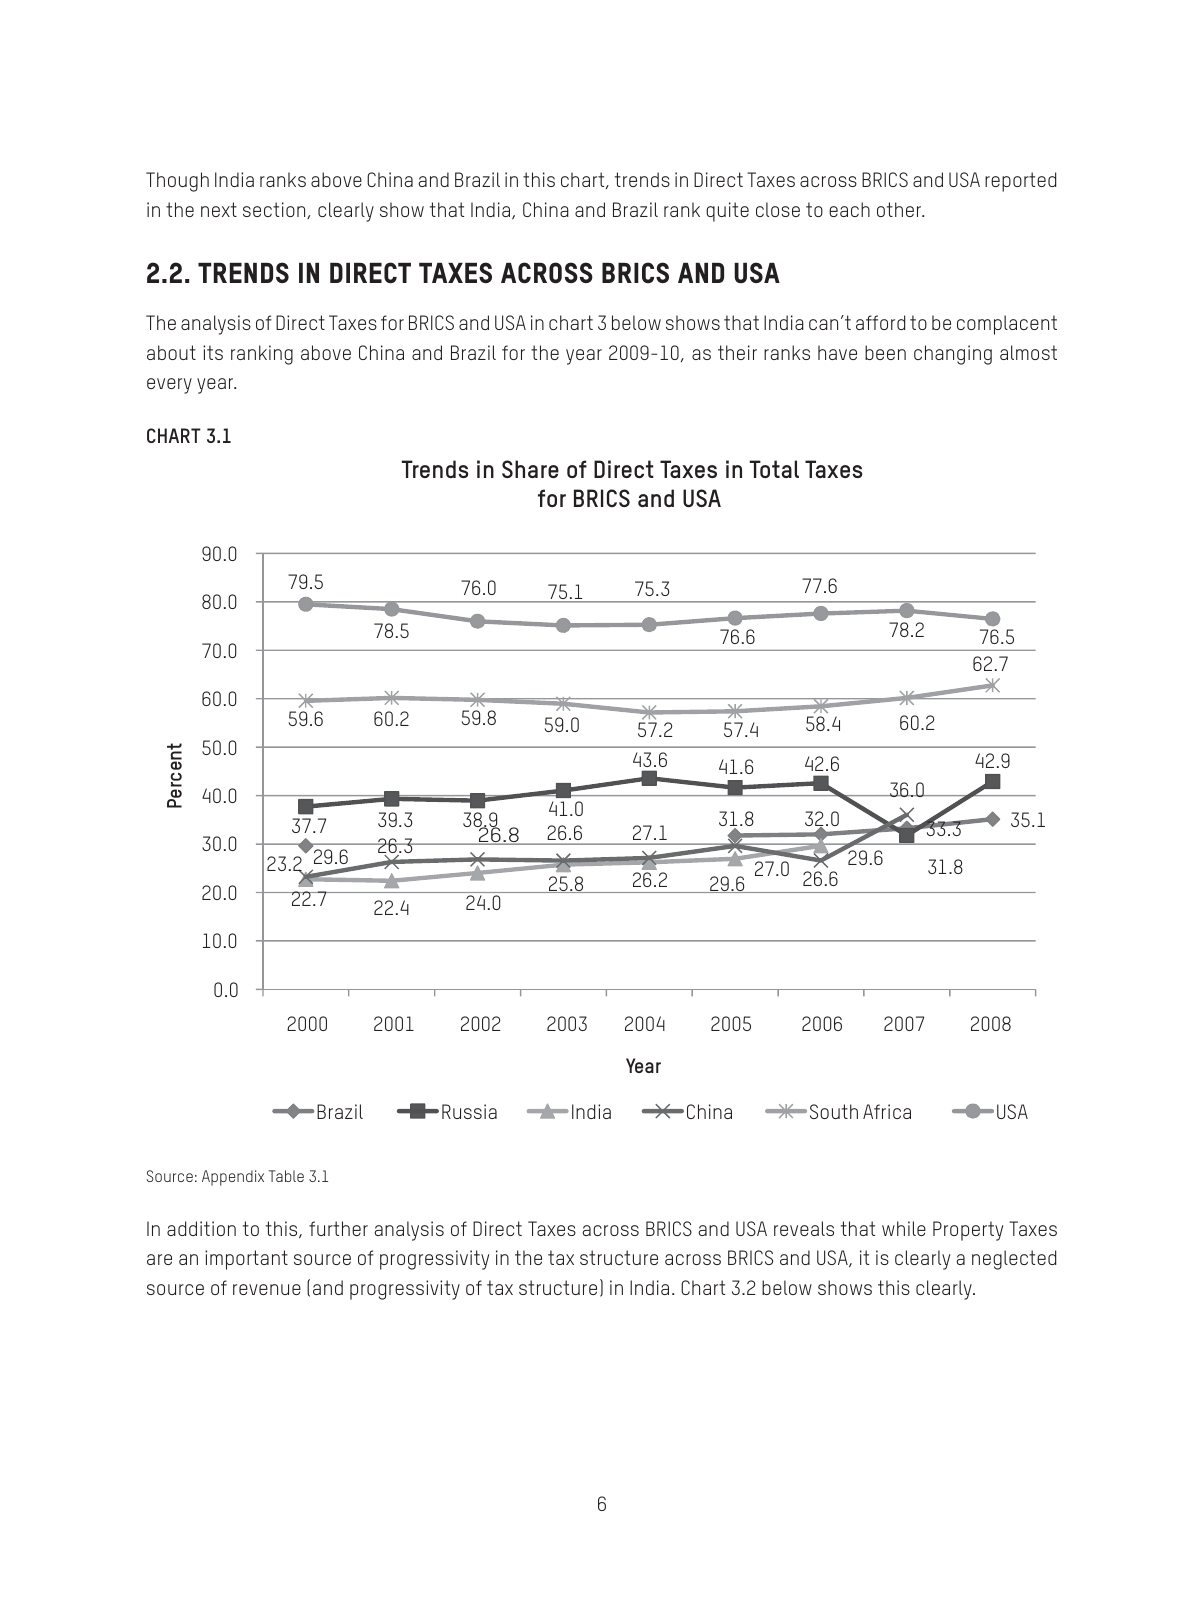 The image size is (1204, 1605). What do you see at coordinates (774, 469) in the screenshot?
I see `Total` at bounding box center [774, 469].
